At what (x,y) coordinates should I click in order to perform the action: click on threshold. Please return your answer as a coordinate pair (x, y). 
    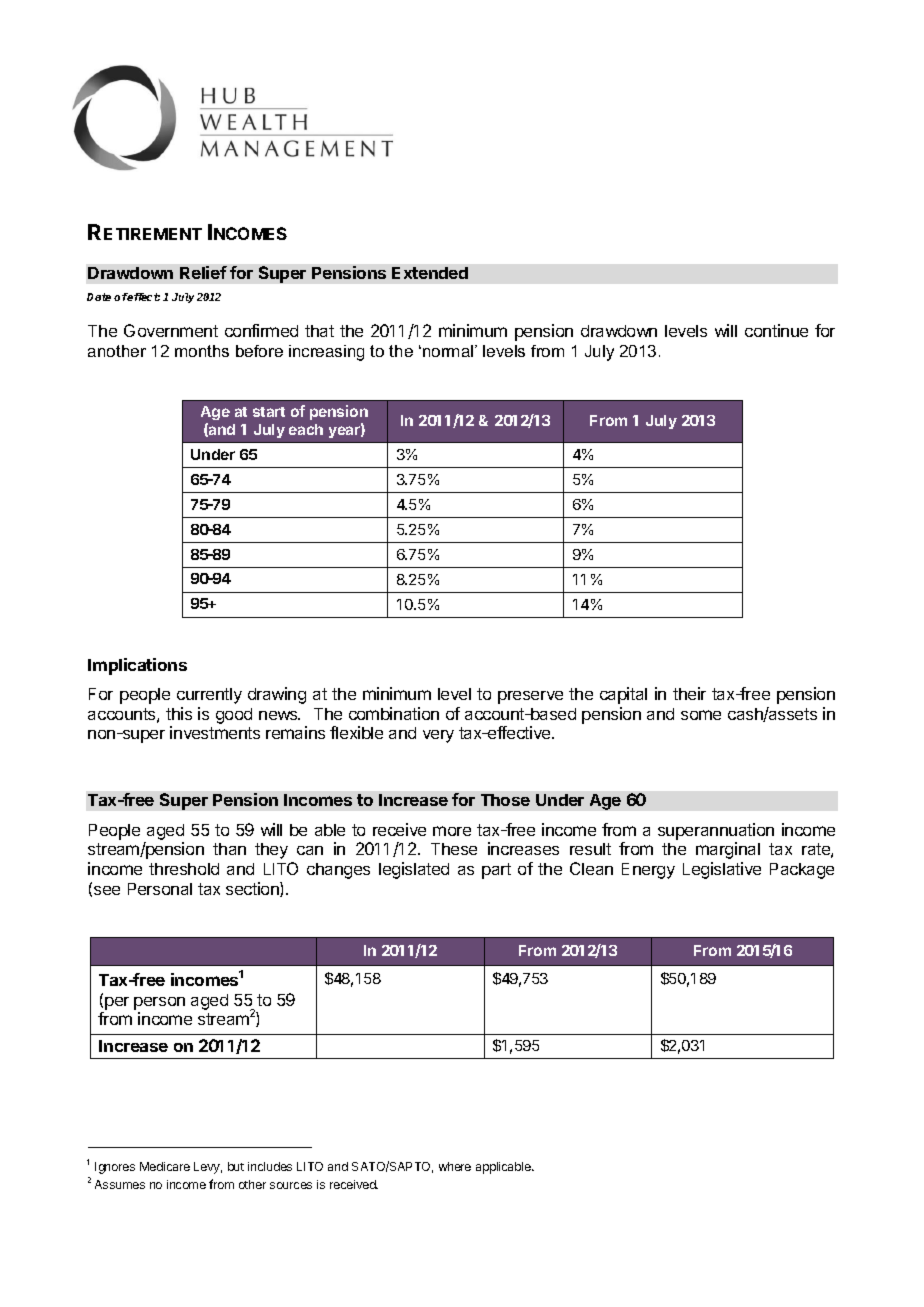
    Looking at the image, I should click on (184, 869).
